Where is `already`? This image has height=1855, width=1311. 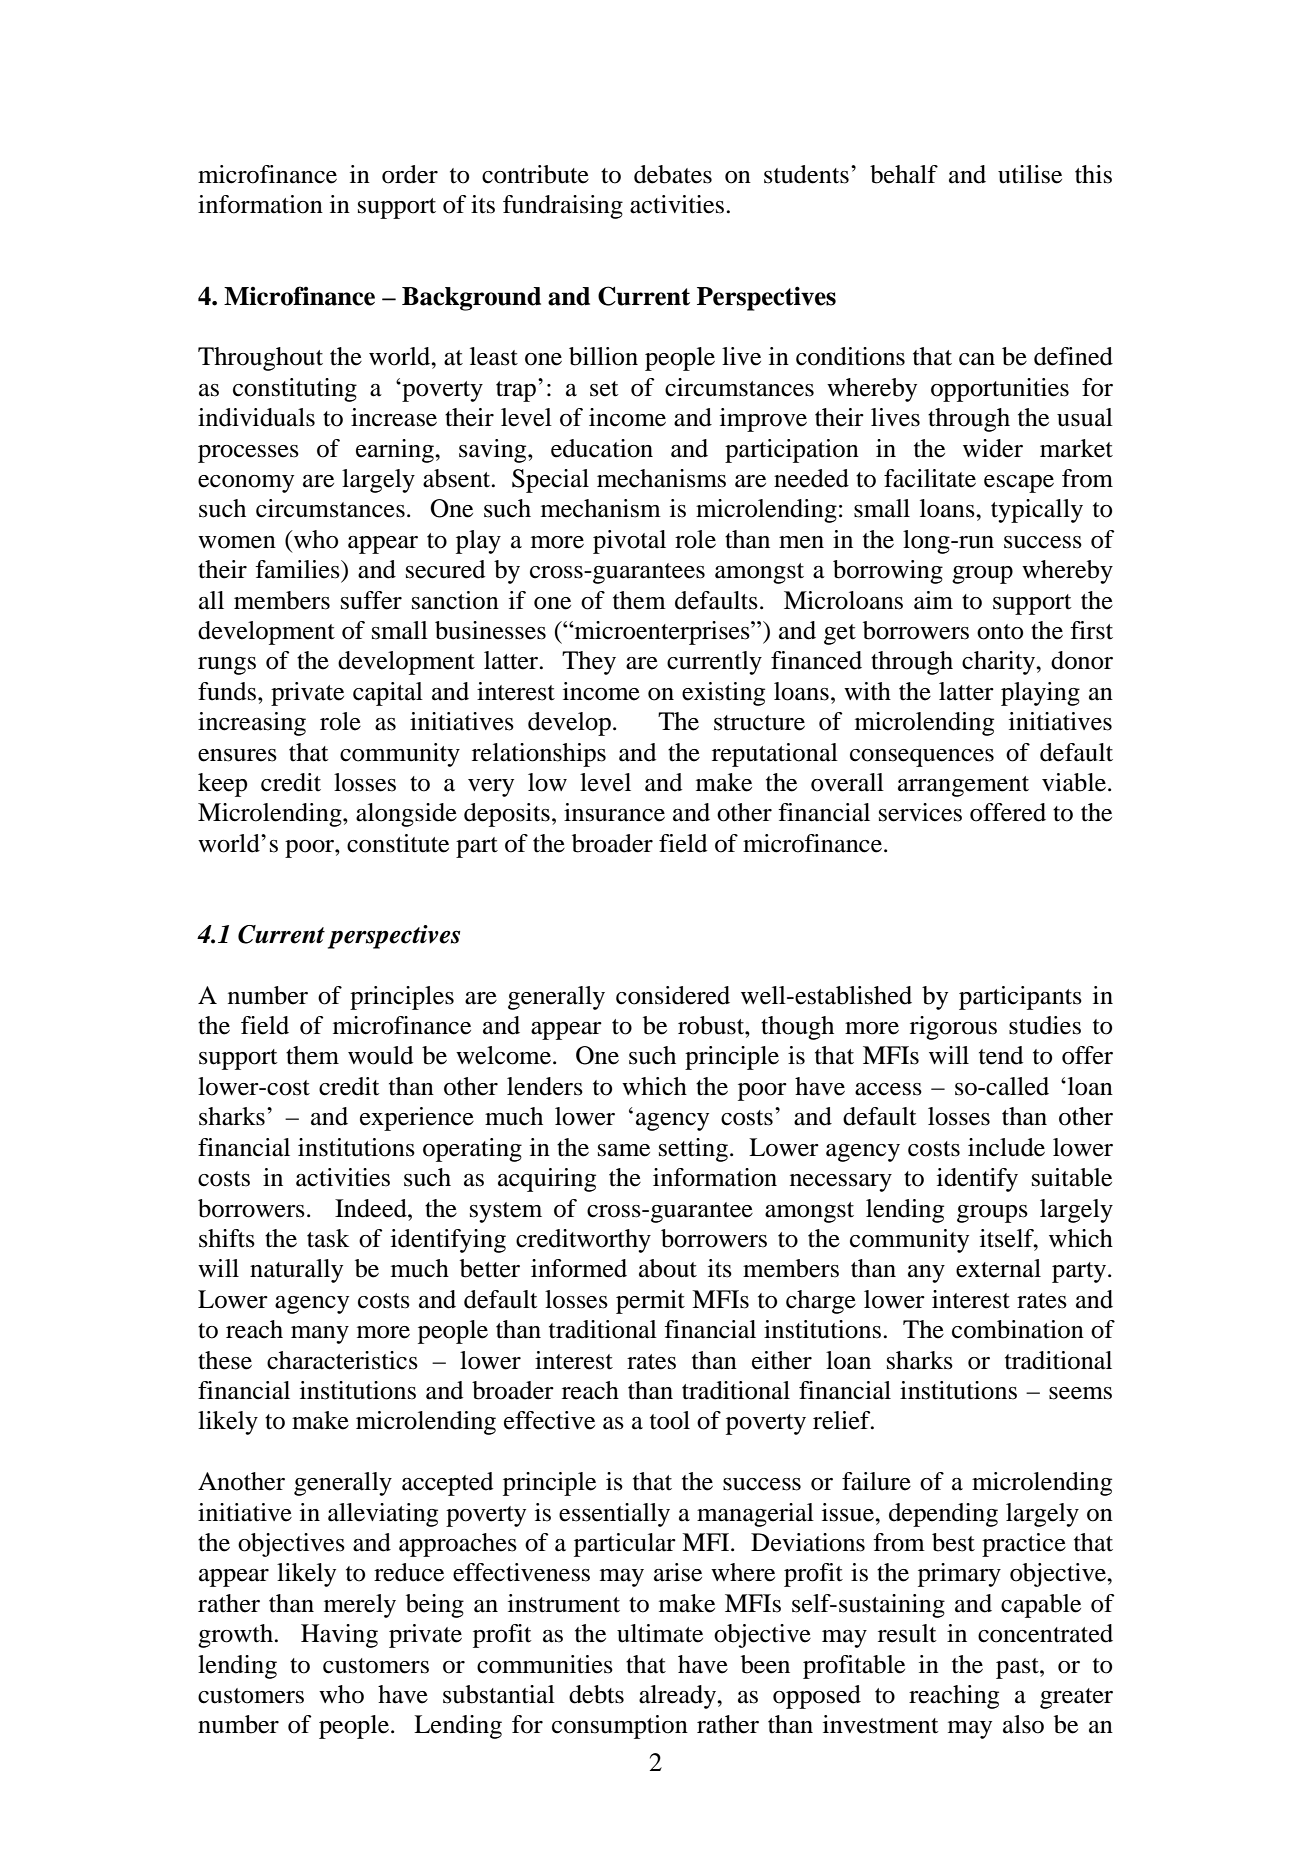
already is located at coordinates (678, 1697).
